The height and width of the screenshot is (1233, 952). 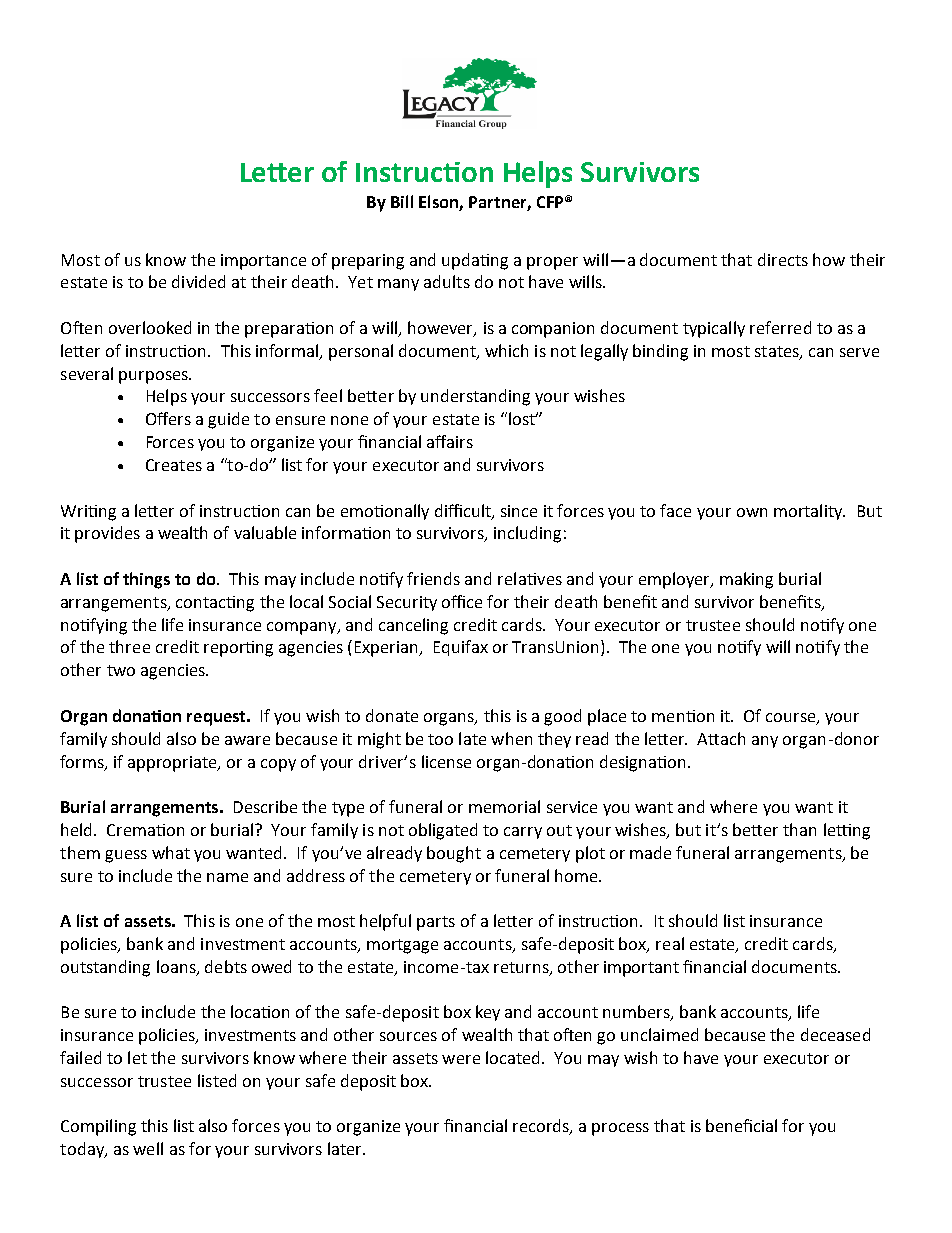 What do you see at coordinates (799, 829) in the screenshot?
I see `than` at bounding box center [799, 829].
